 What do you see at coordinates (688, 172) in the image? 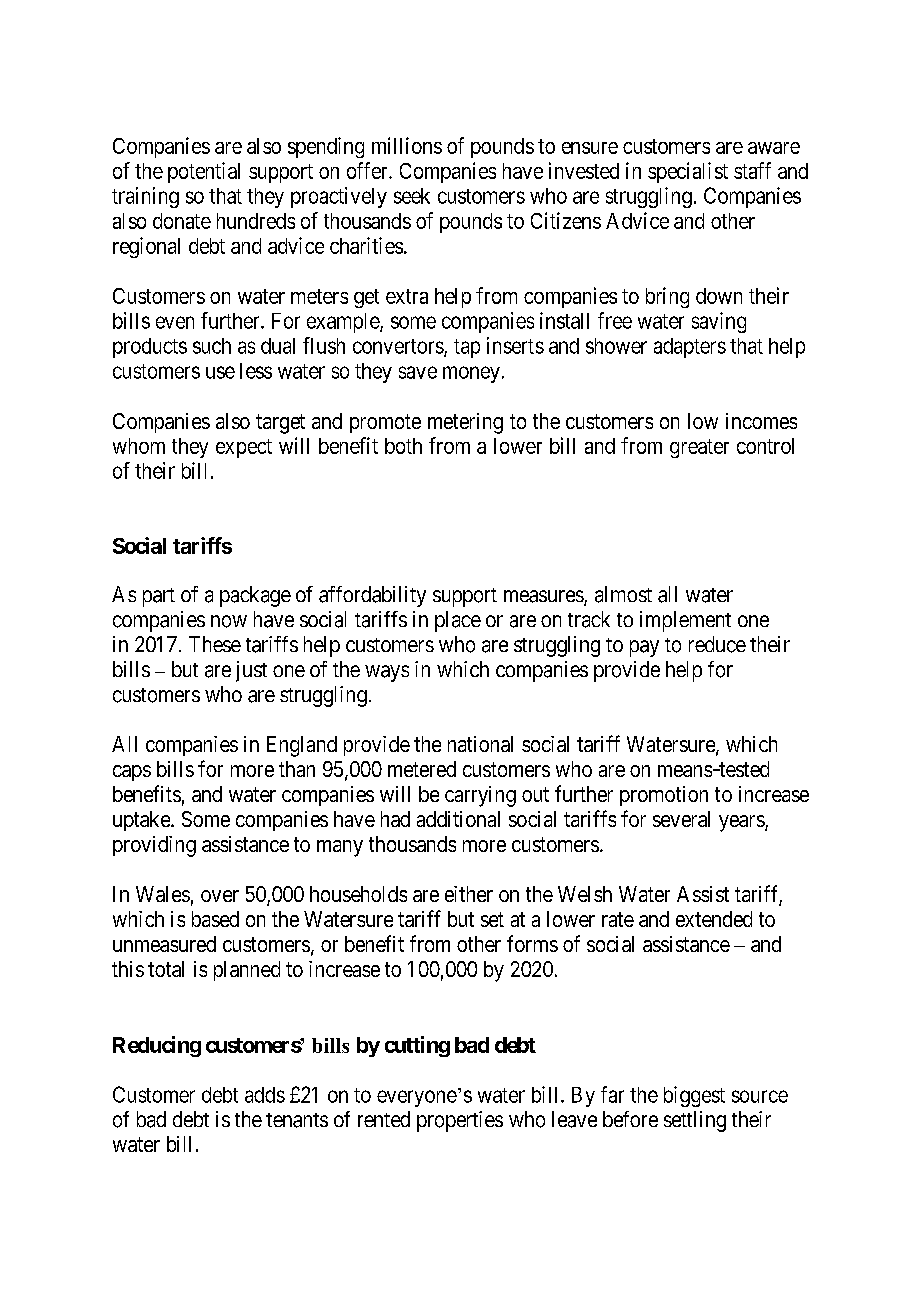
I see `specialist` at bounding box center [688, 172].
